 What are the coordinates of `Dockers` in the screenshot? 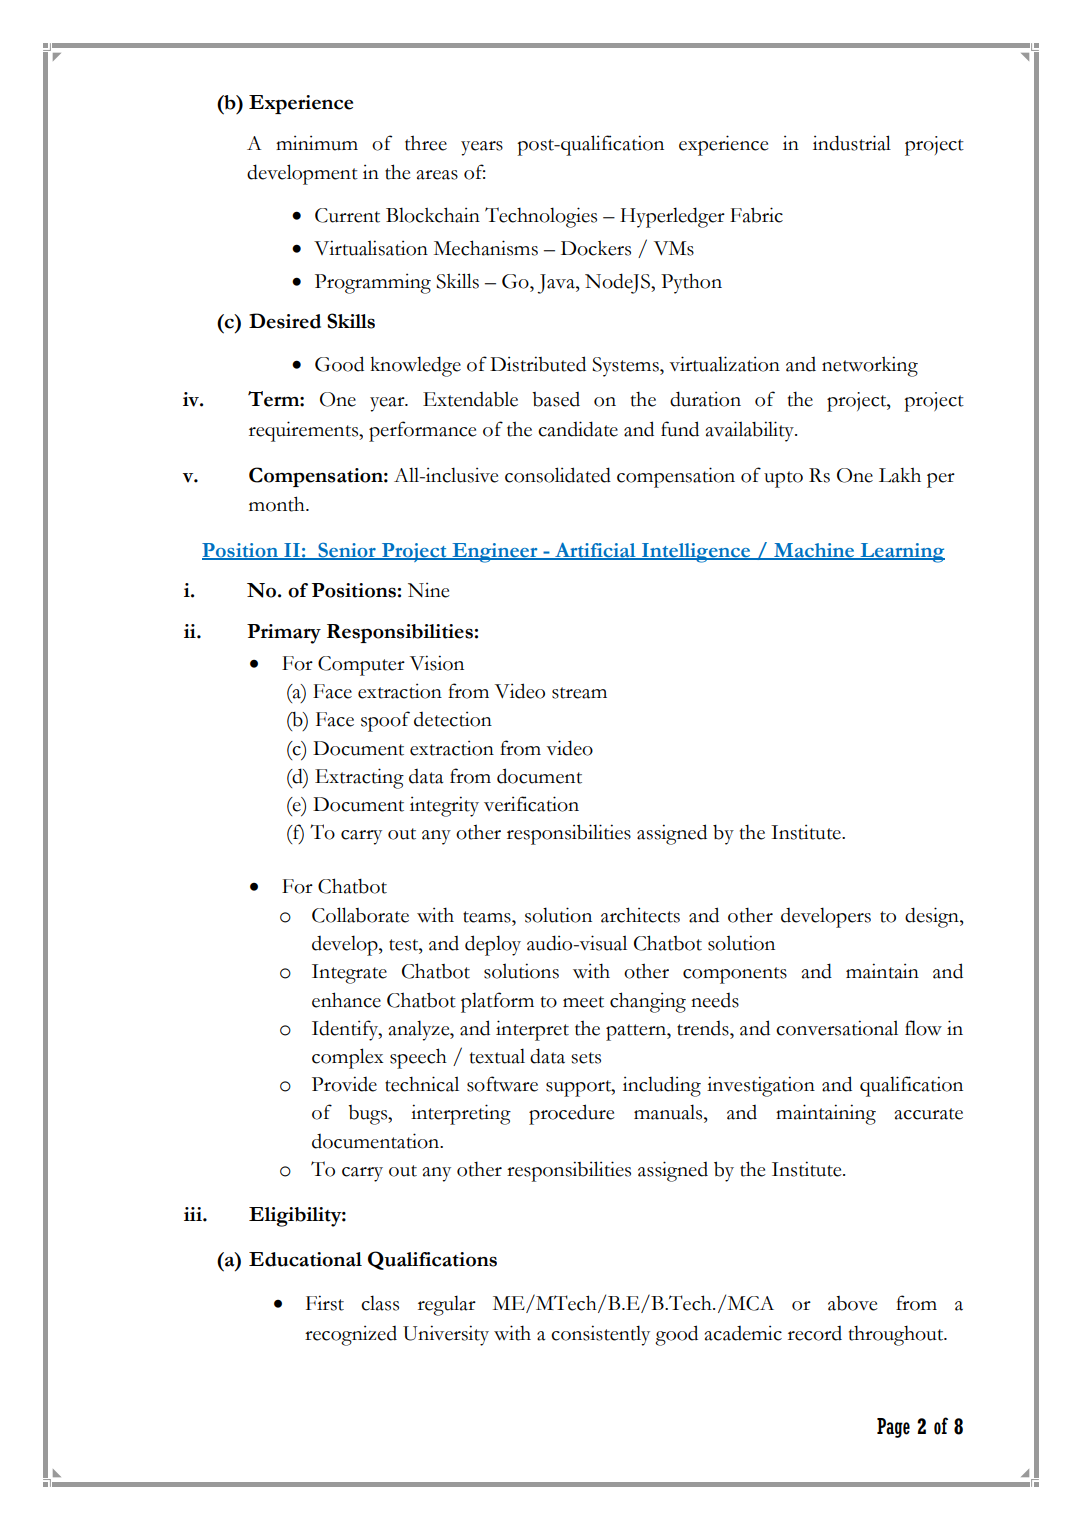 It's located at (596, 248).
